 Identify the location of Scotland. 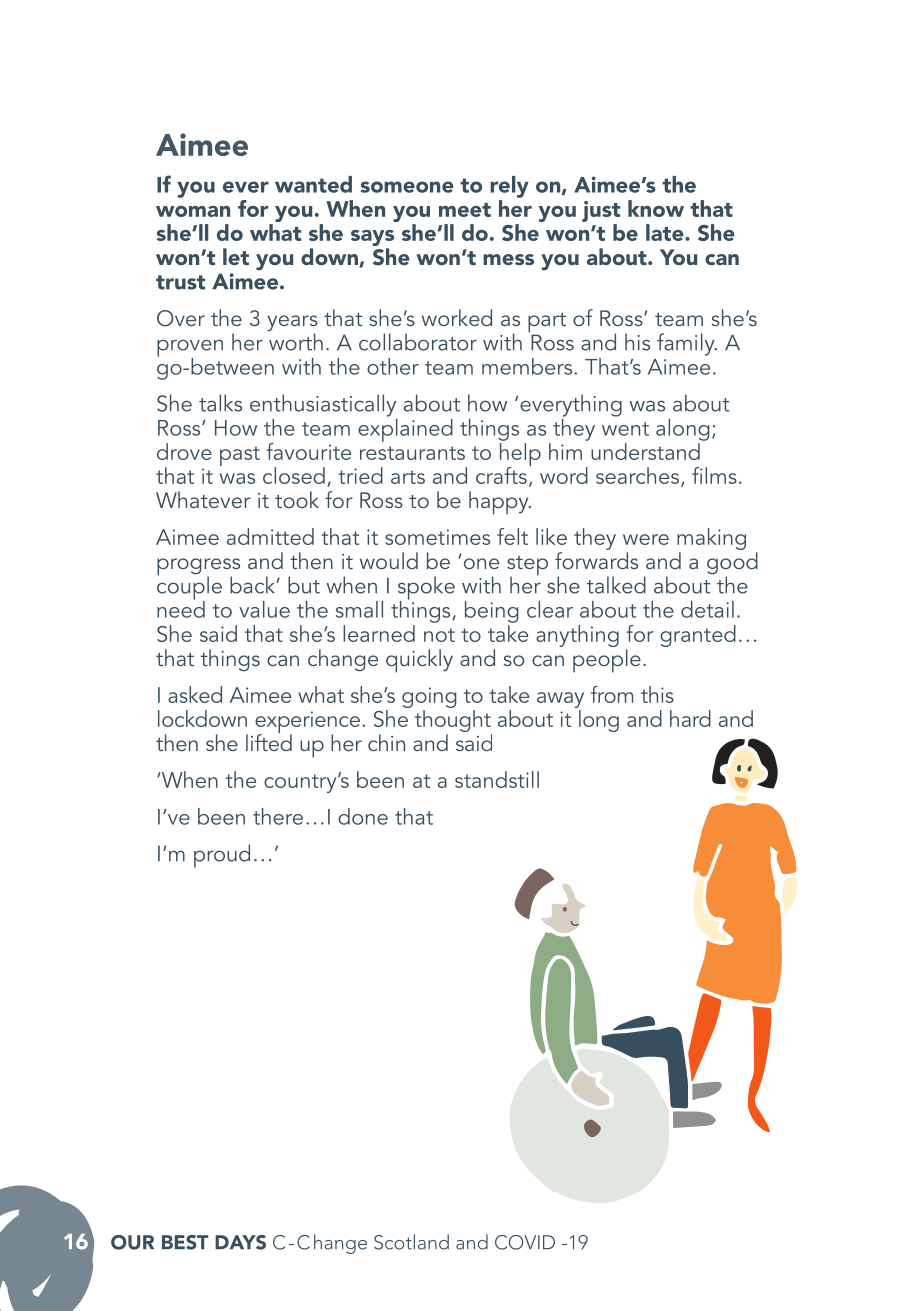
(411, 1242).
